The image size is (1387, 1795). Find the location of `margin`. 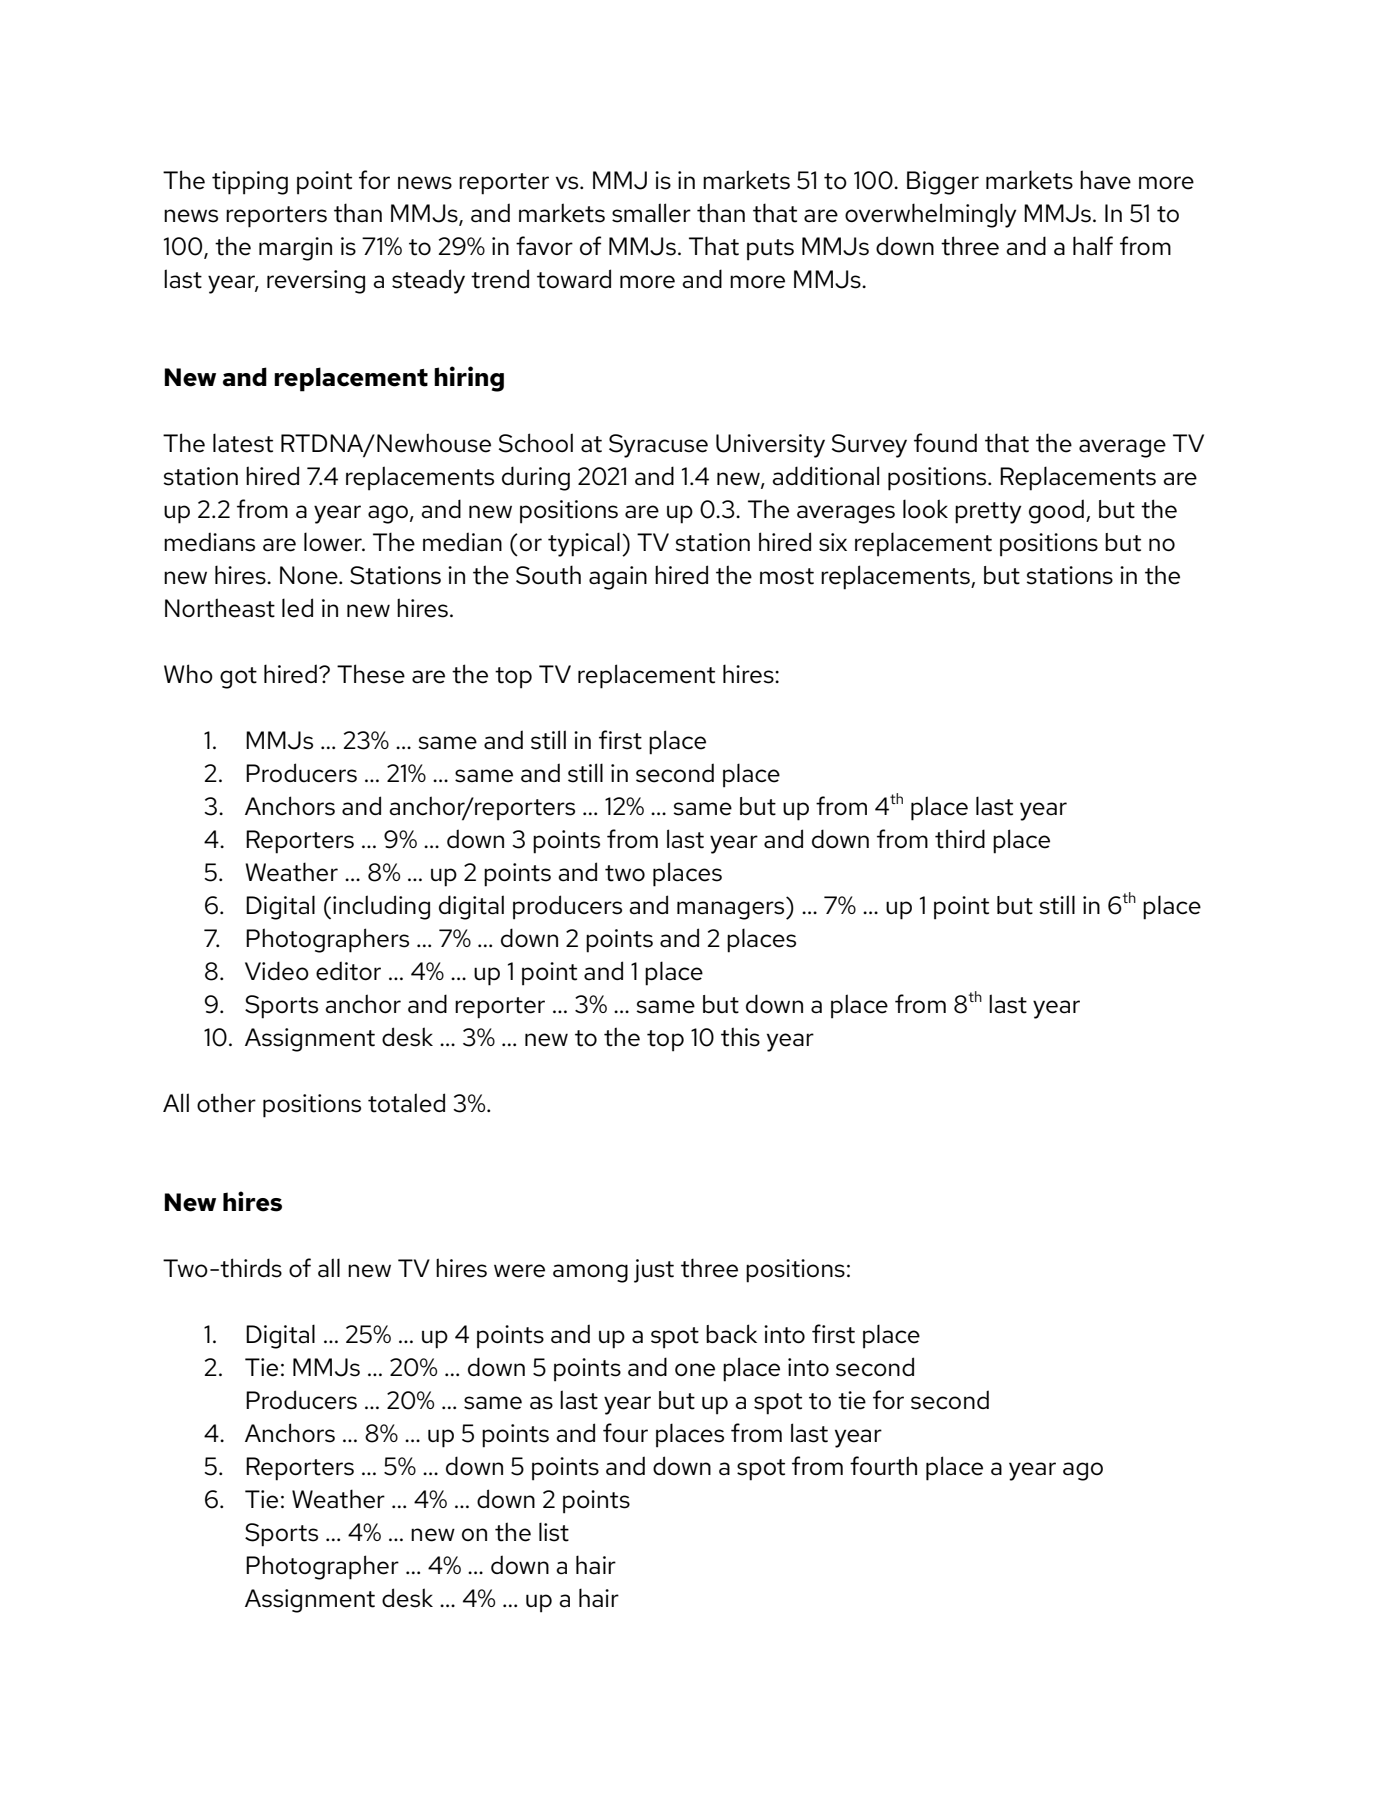

margin is located at coordinates (295, 249).
